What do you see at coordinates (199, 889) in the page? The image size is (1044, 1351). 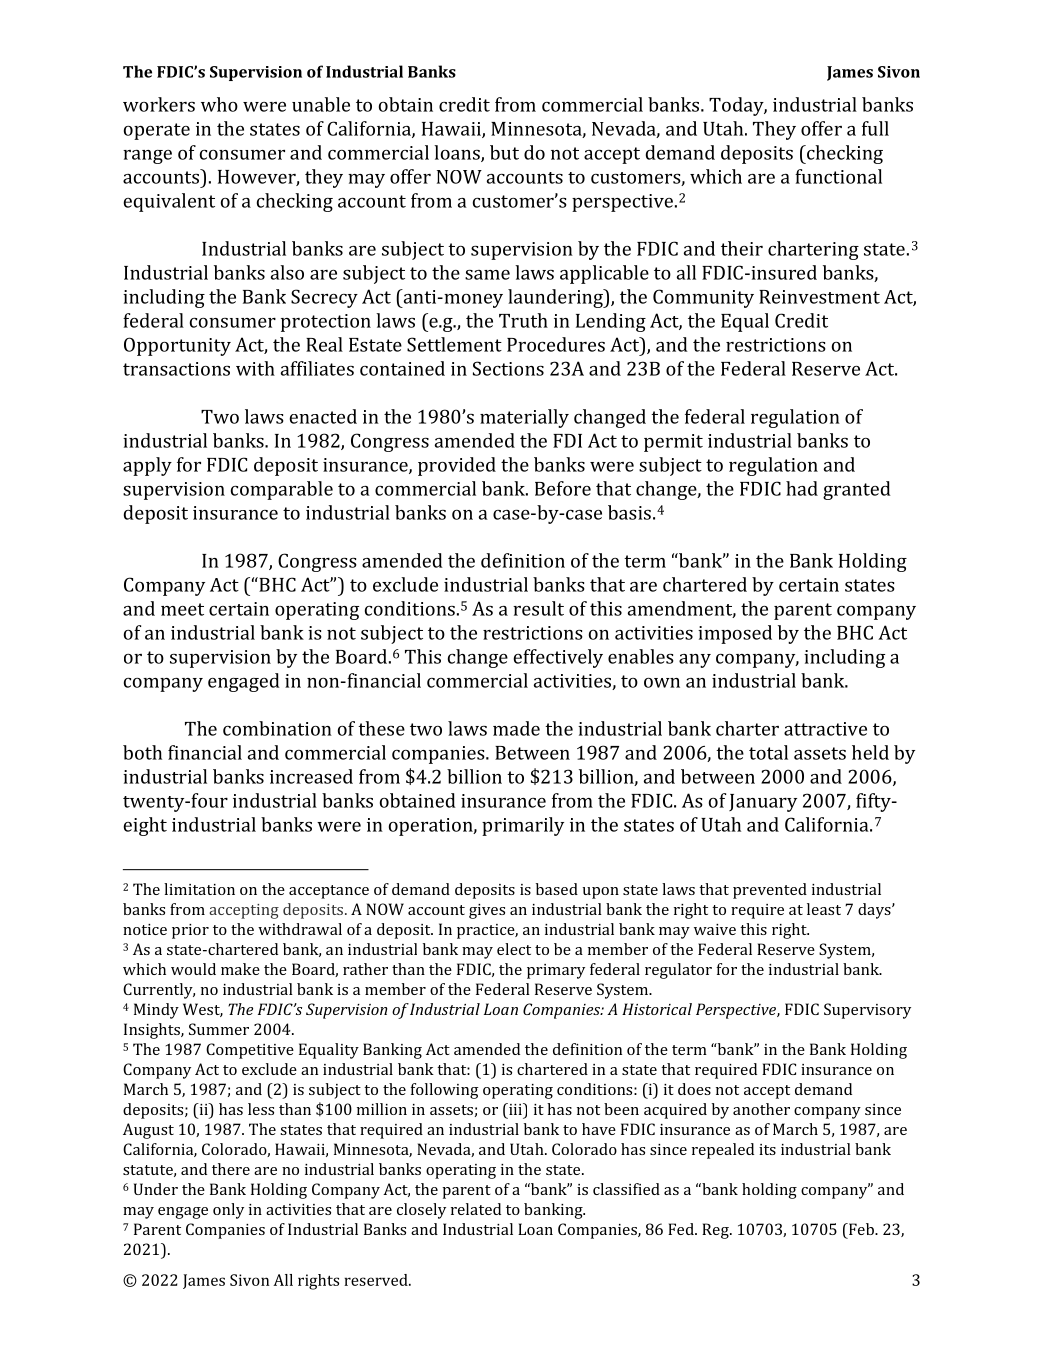 I see `limitation` at bounding box center [199, 889].
